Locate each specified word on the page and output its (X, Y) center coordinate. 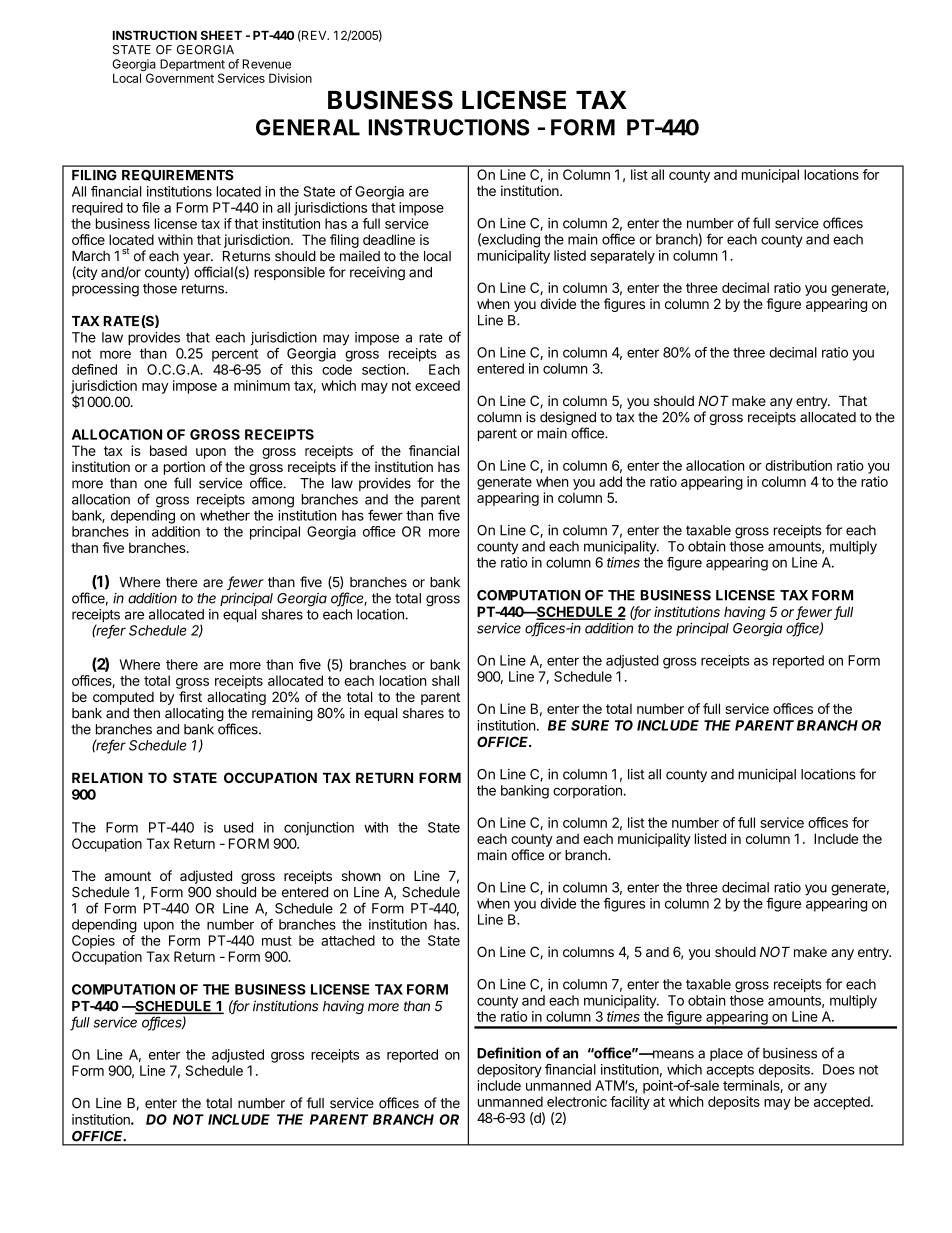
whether (225, 515)
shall (445, 680)
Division (290, 78)
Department (192, 65)
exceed (437, 385)
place (726, 1054)
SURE (590, 725)
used (238, 827)
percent (235, 355)
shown (361, 876)
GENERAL (308, 127)
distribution (798, 465)
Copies (93, 942)
